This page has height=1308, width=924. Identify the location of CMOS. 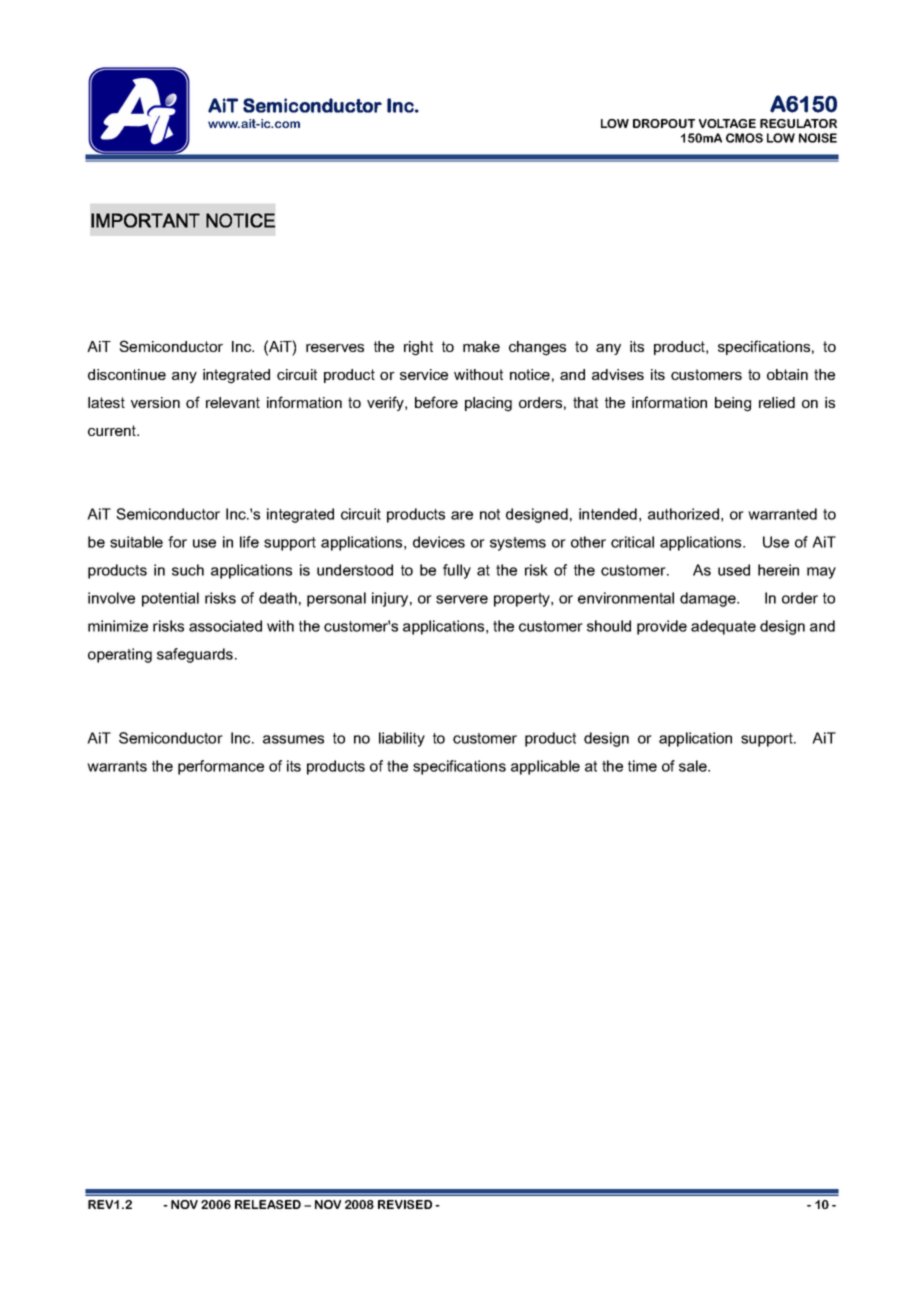
(744, 138).
